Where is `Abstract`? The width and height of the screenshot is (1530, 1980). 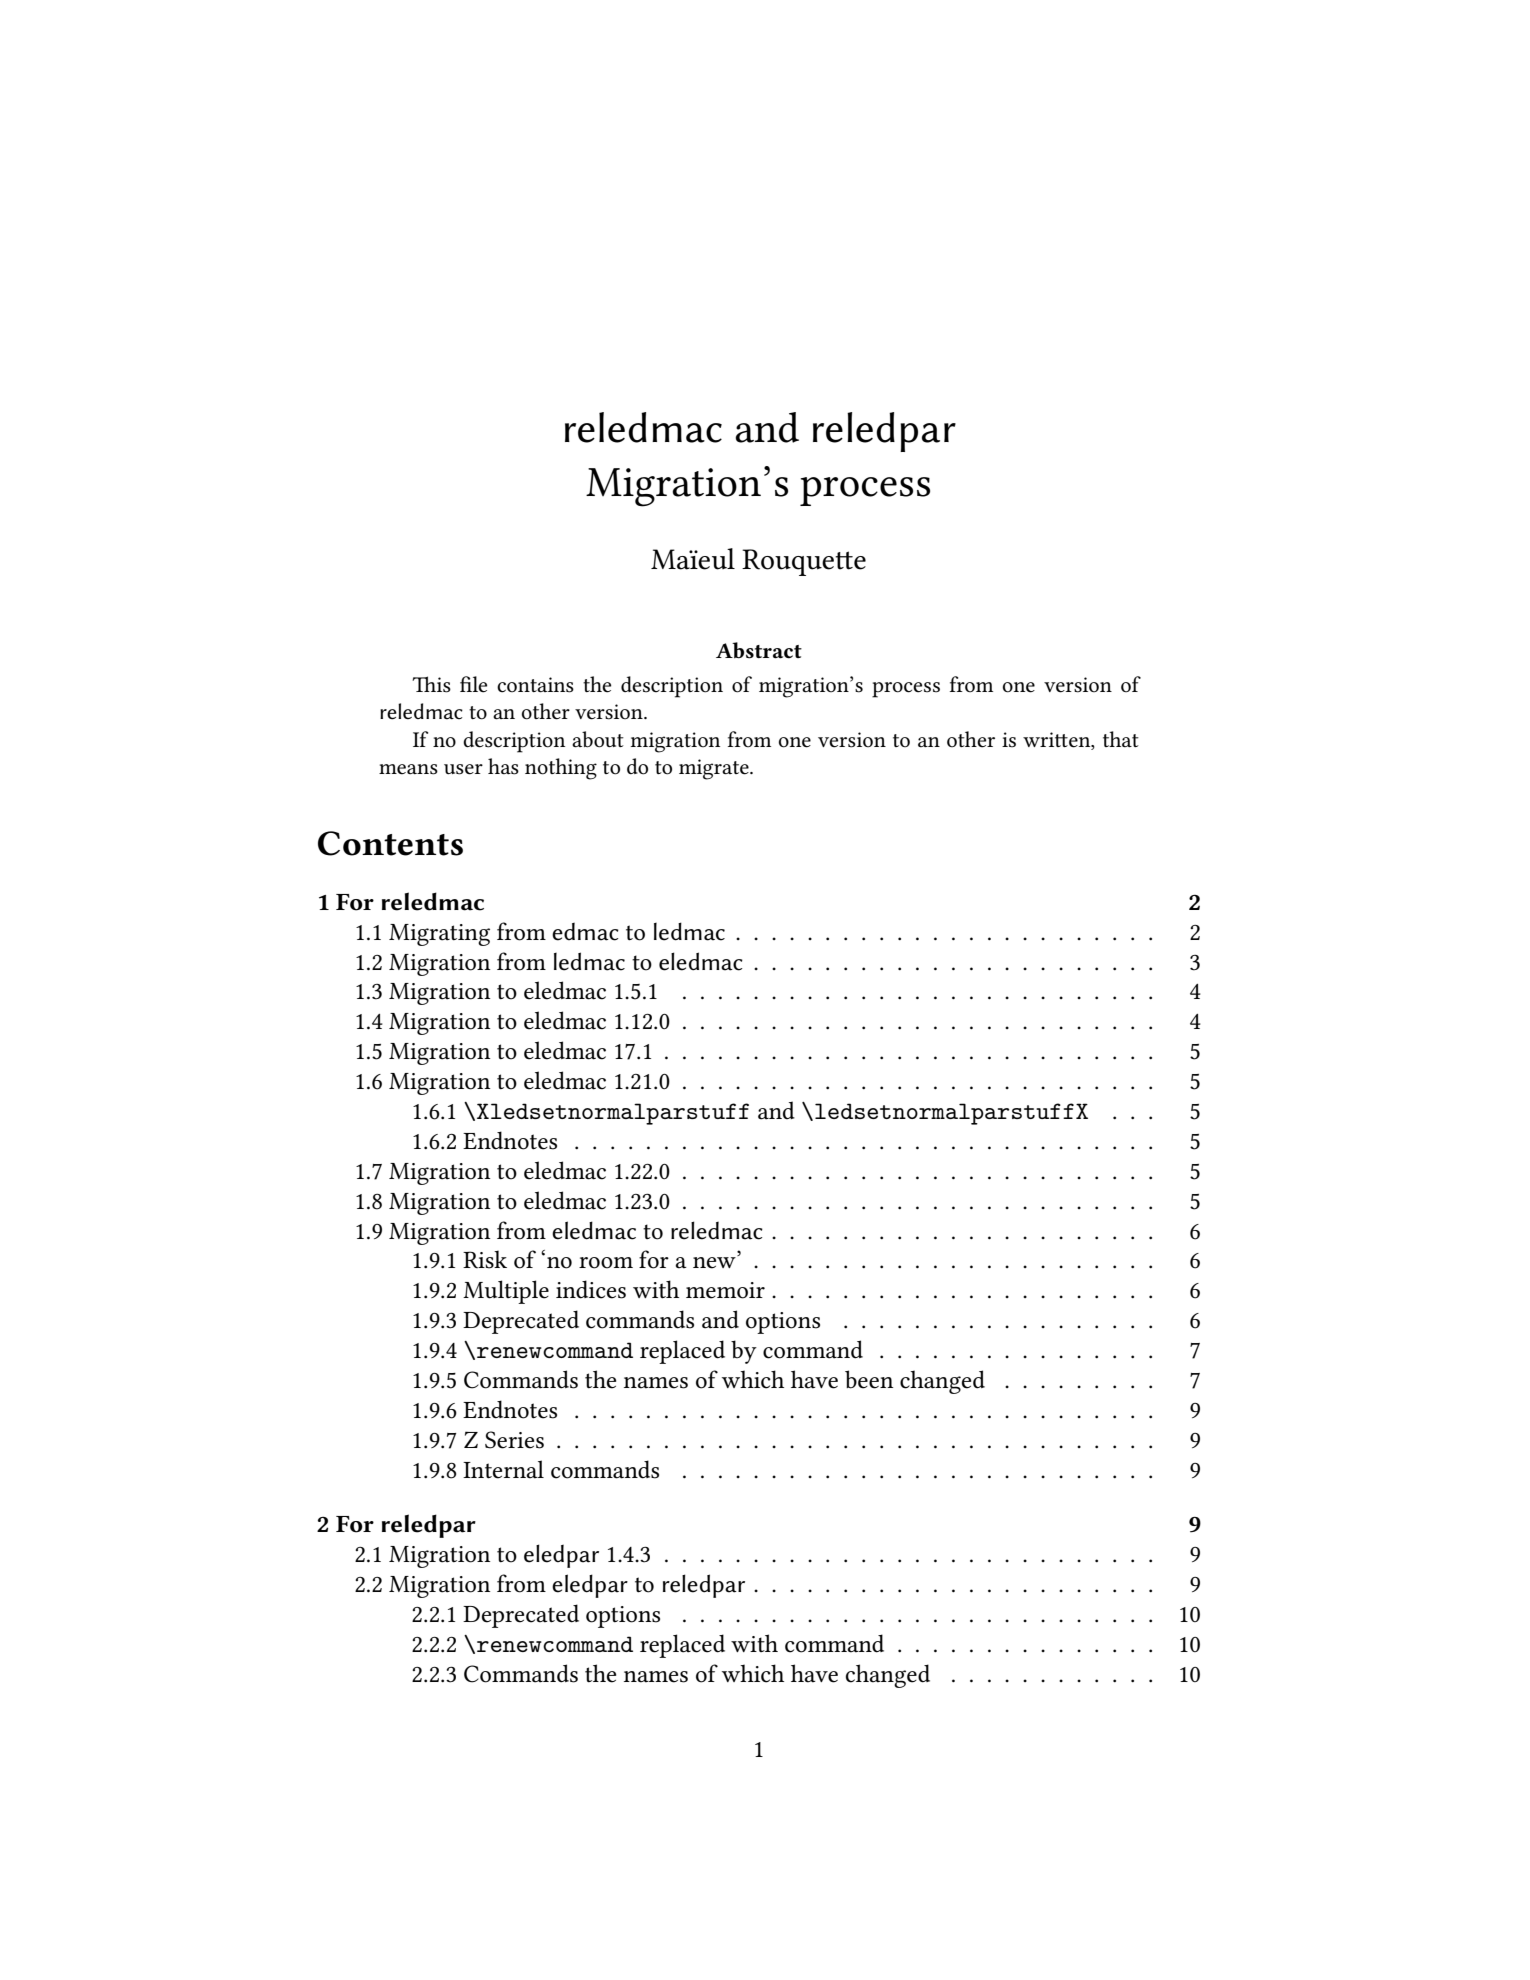 Abstract is located at coordinates (759, 650).
